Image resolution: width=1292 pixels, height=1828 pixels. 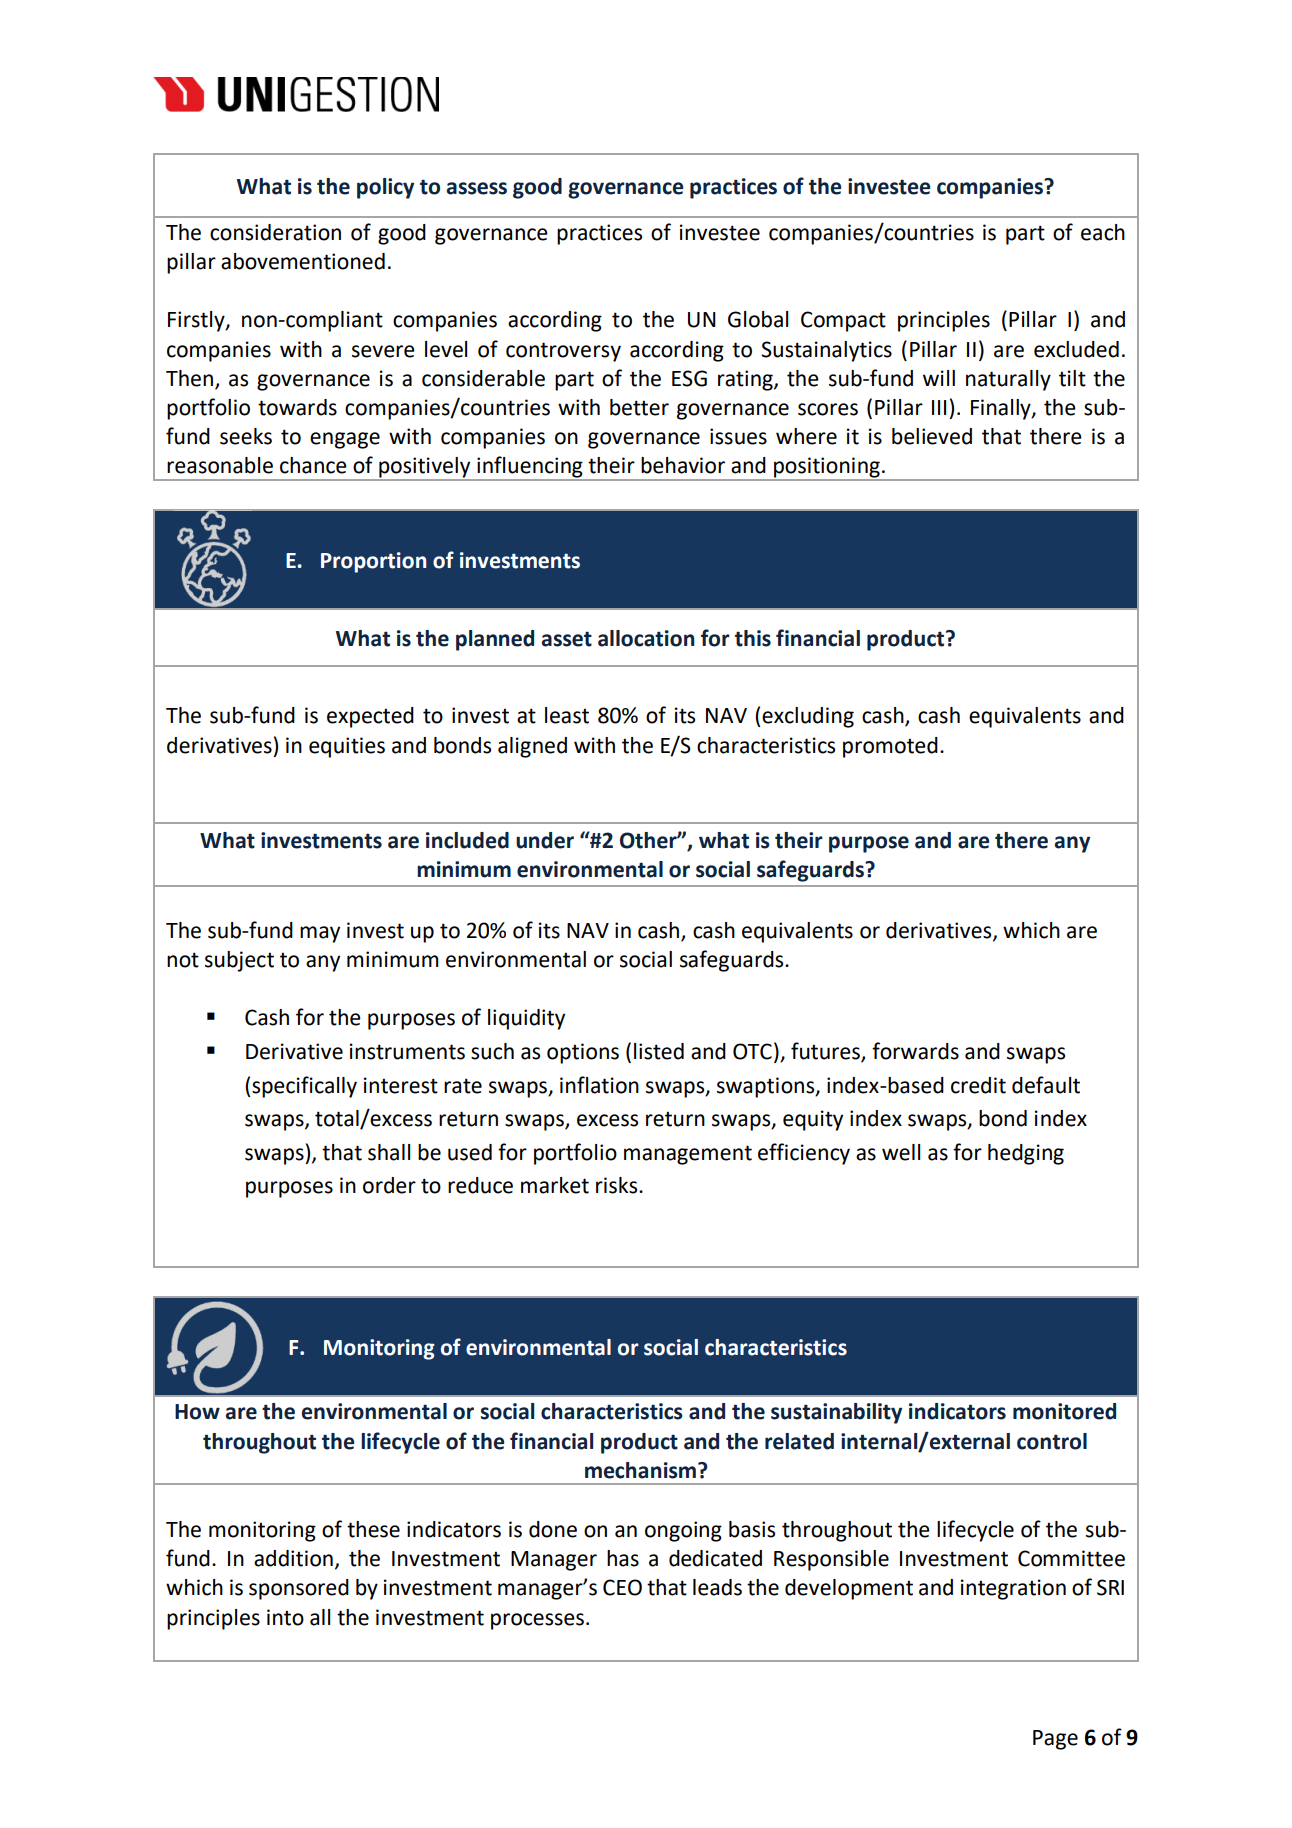 What do you see at coordinates (646, 638) in the screenshot?
I see `allocation` at bounding box center [646, 638].
